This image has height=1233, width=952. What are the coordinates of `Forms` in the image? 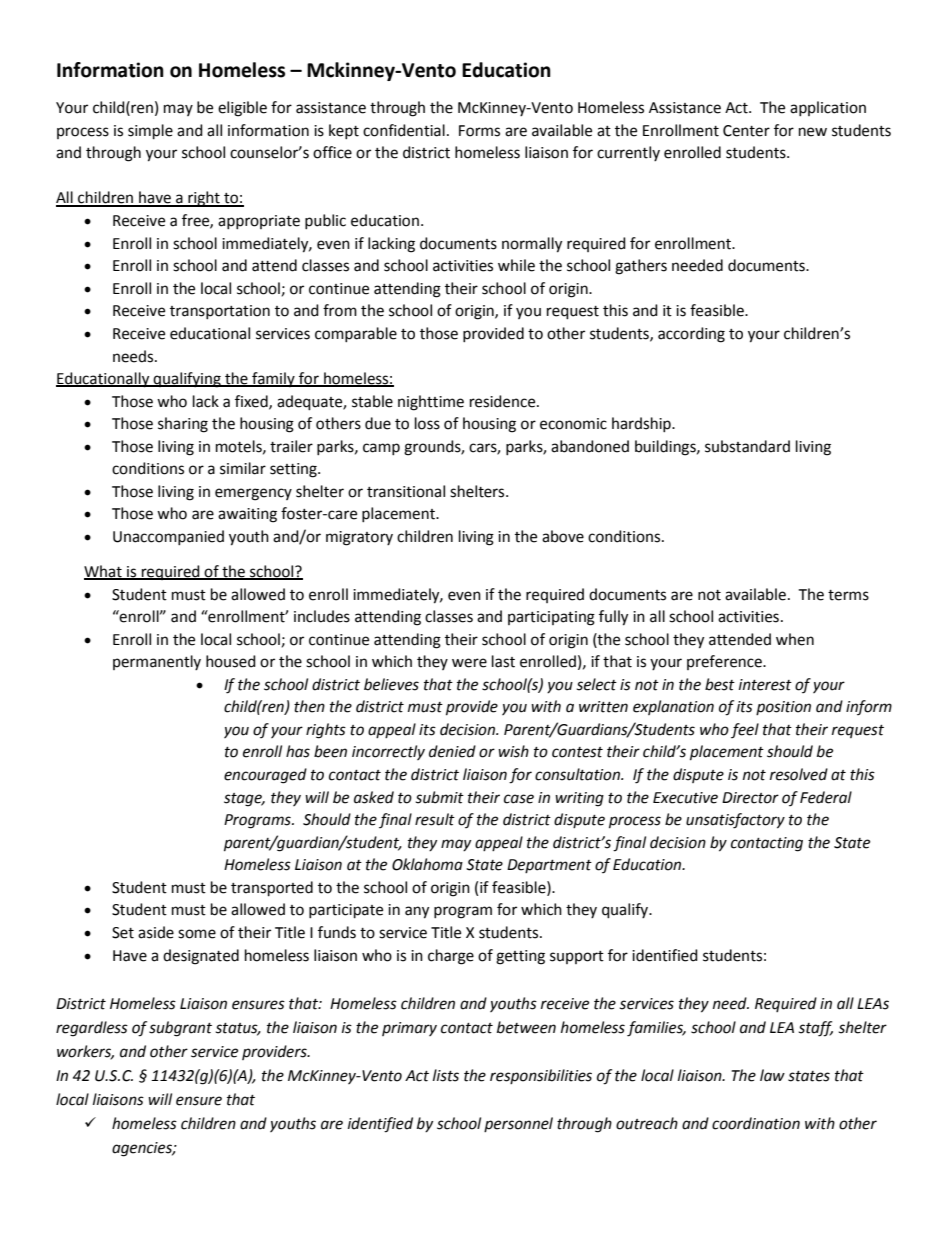 It's located at (479, 131).
